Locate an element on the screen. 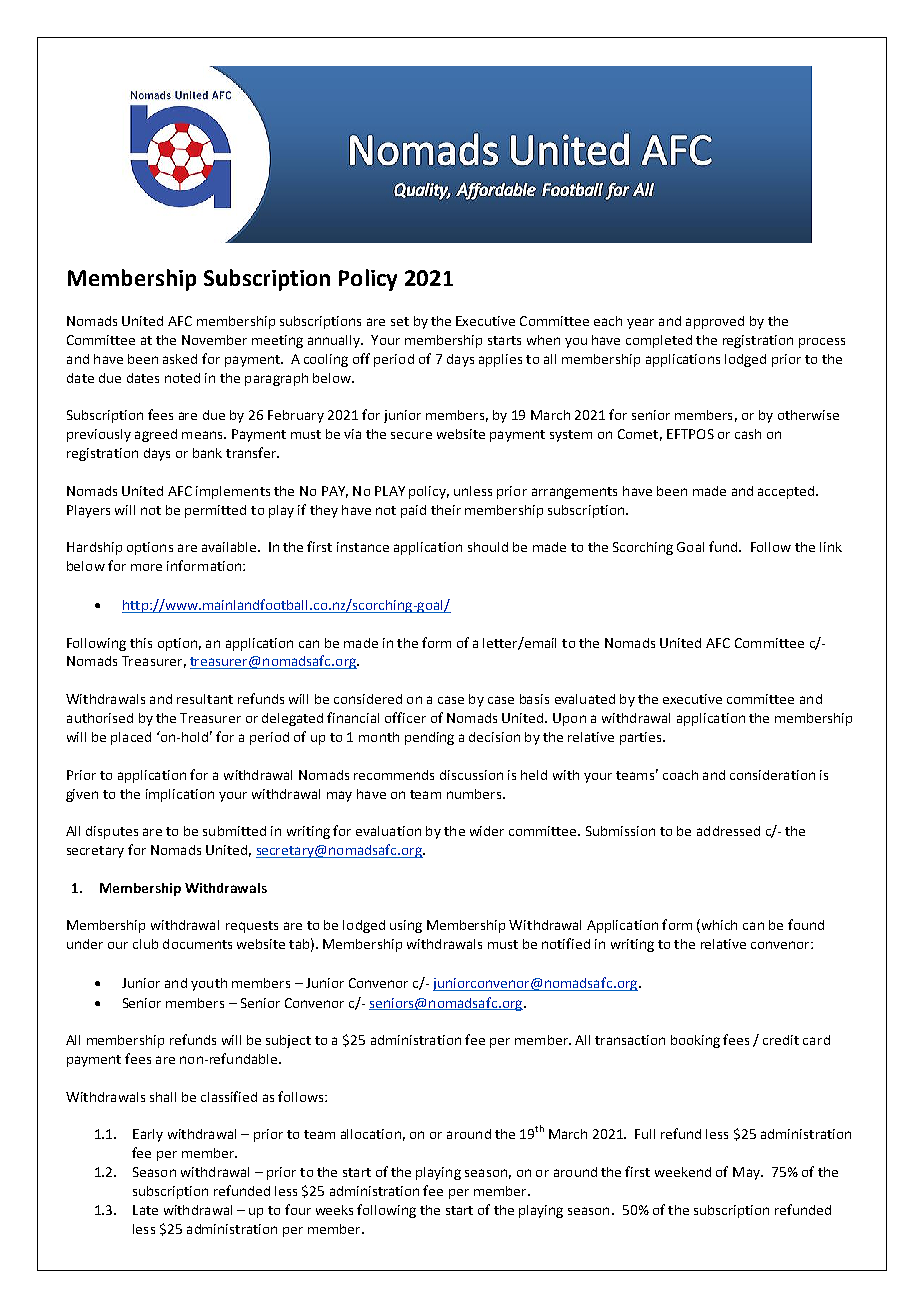 The image size is (924, 1308). Late is located at coordinates (145, 1210).
